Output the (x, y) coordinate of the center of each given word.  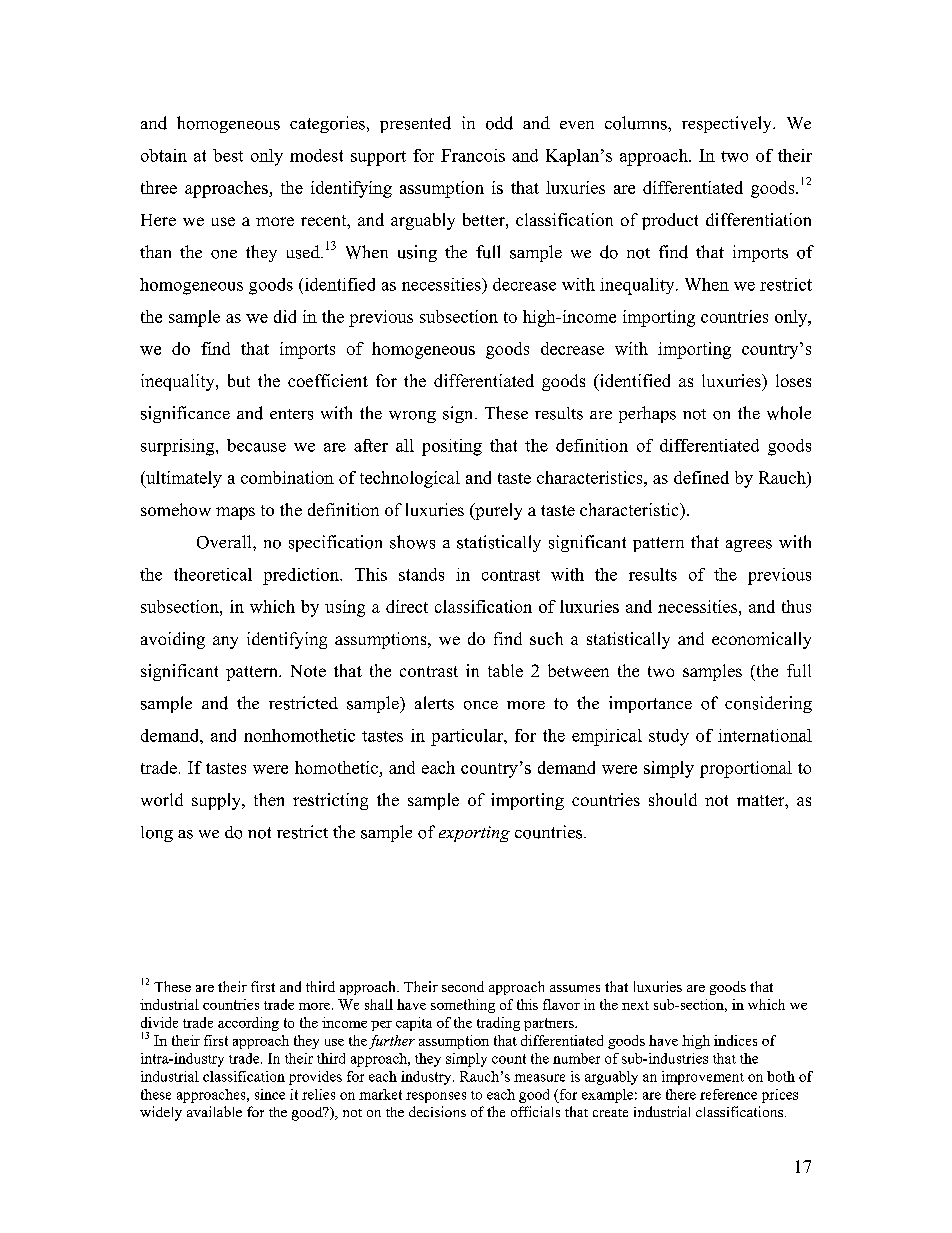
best (228, 155)
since (270, 1094)
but (239, 380)
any (225, 642)
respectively (728, 124)
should (673, 799)
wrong (412, 417)
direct (407, 606)
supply (217, 801)
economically (761, 640)
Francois (473, 155)
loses (793, 380)
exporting (474, 834)
